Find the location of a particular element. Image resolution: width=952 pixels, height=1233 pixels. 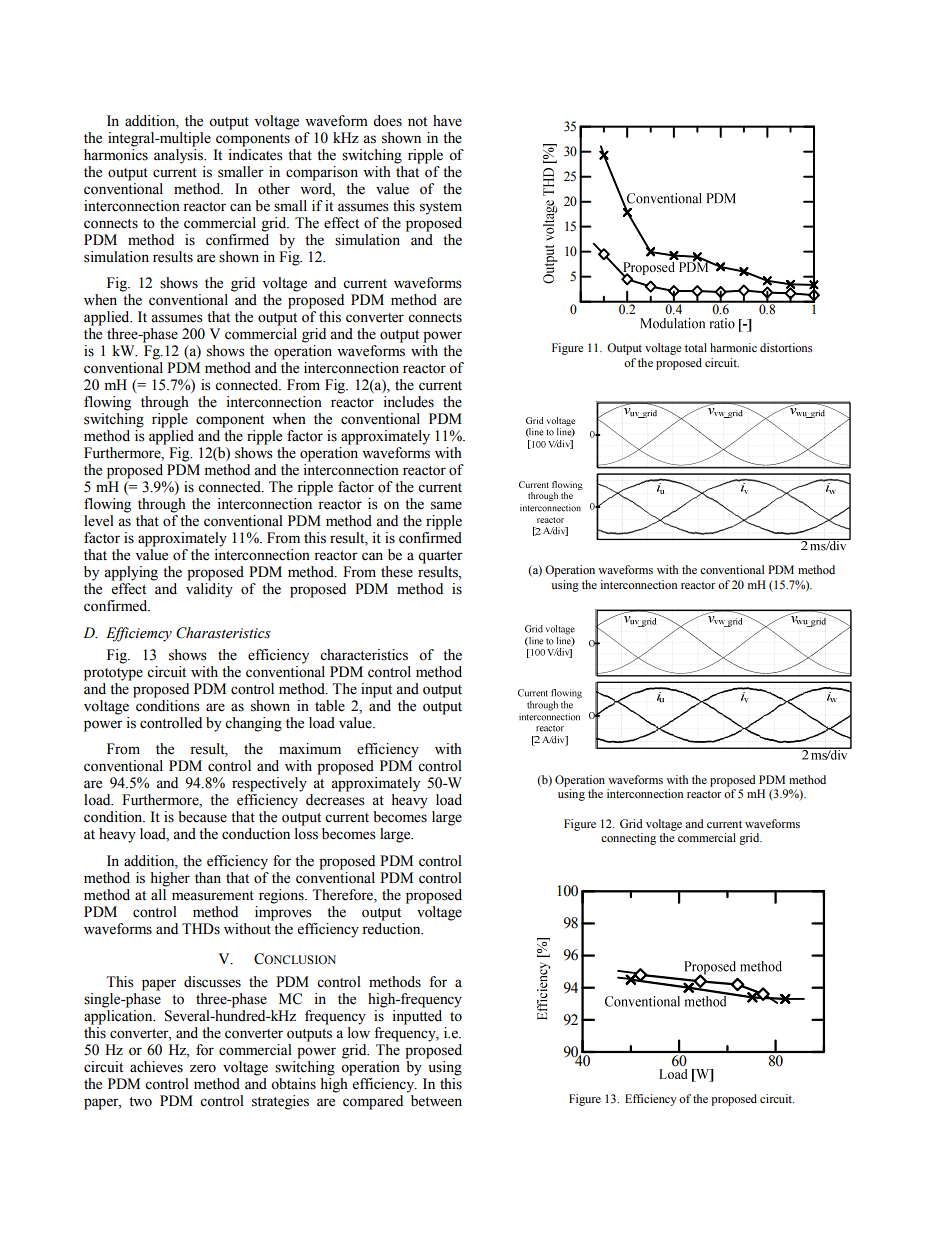

analysis is located at coordinates (179, 155).
